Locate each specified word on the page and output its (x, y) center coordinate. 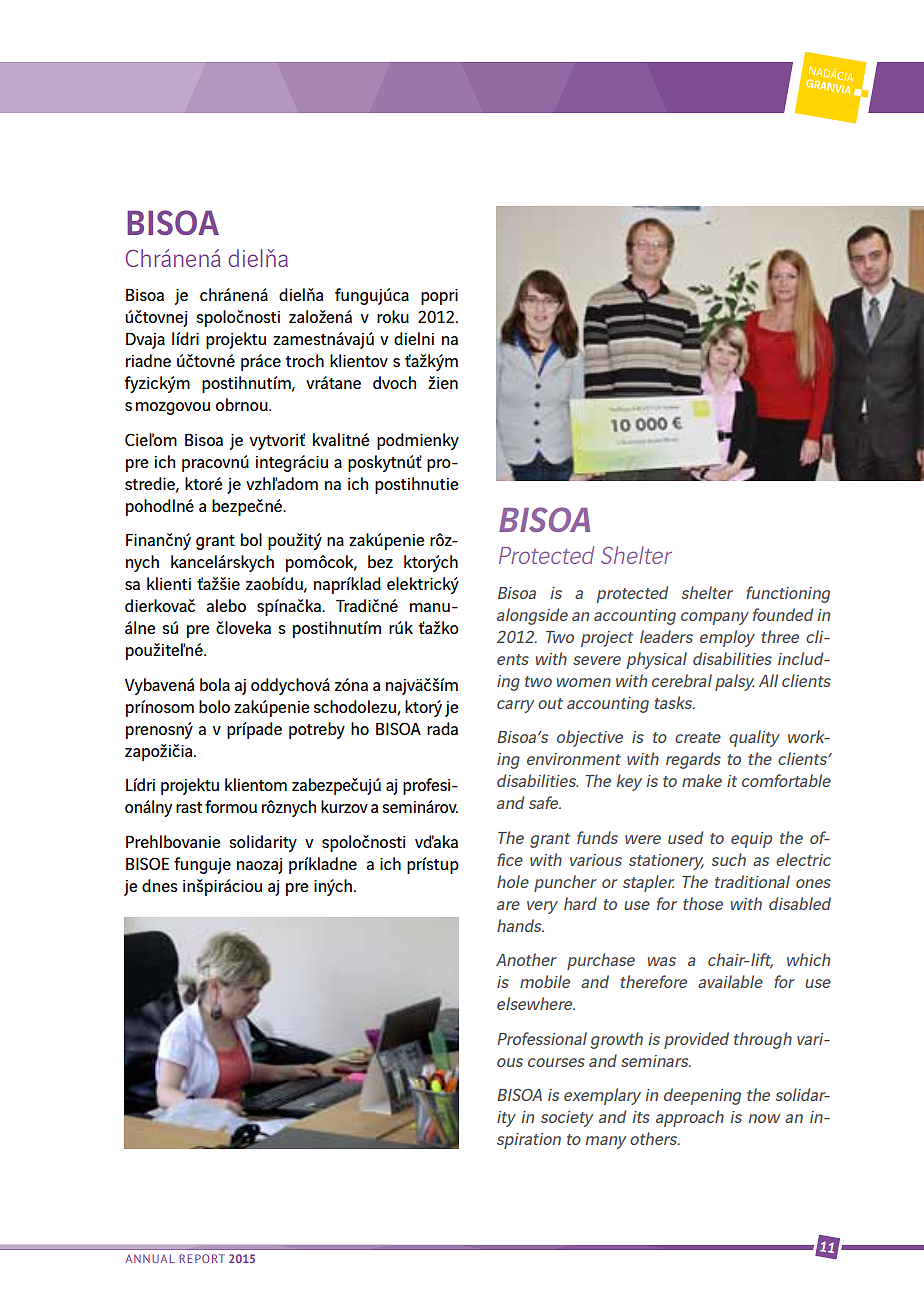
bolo (214, 706)
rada (442, 728)
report (202, 1258)
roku (393, 316)
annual (150, 1258)
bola (215, 684)
